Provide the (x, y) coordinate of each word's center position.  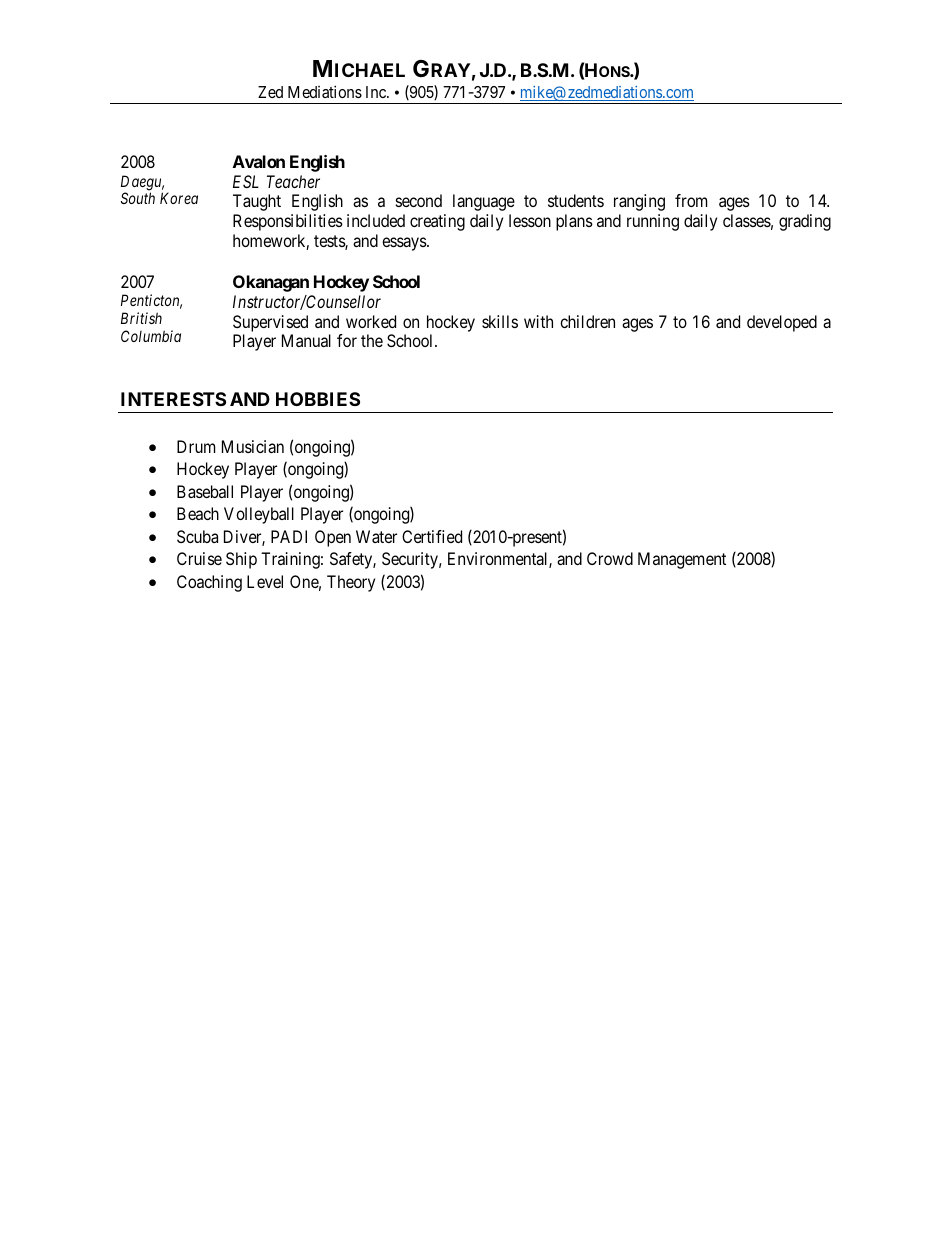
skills (500, 321)
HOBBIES (318, 399)
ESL (246, 181)
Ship (241, 560)
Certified (432, 536)
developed (782, 323)
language (484, 202)
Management (682, 560)
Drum (196, 446)
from (691, 200)
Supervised (270, 323)
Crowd (610, 558)
